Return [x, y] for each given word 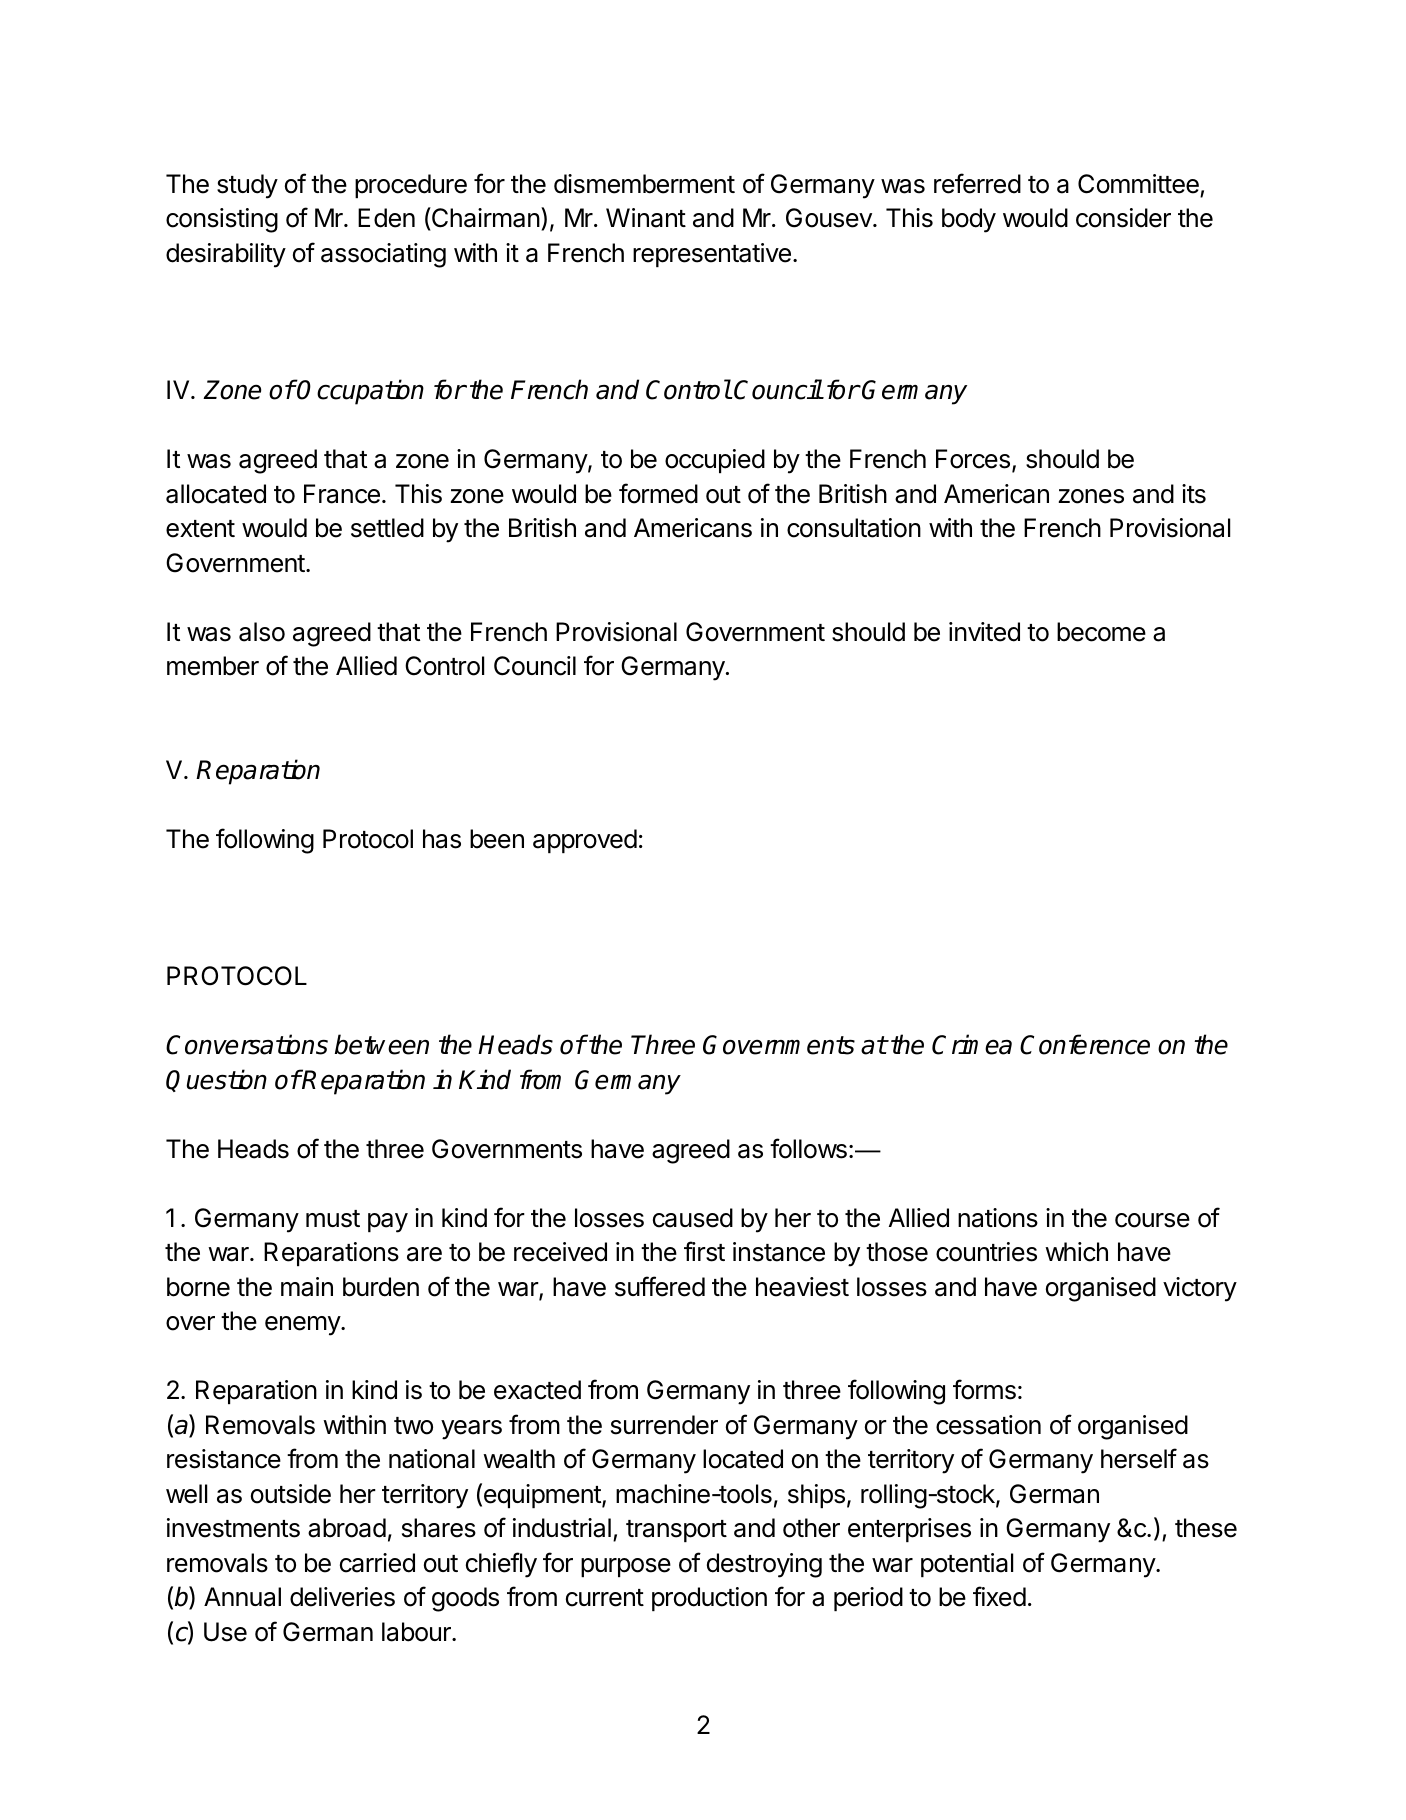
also [262, 632]
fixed [999, 1596]
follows [808, 1148]
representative [712, 255]
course [1152, 1220]
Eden [386, 218]
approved [585, 841]
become [1101, 632]
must [333, 1219]
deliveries [342, 1597]
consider [1123, 218]
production [709, 1599]
